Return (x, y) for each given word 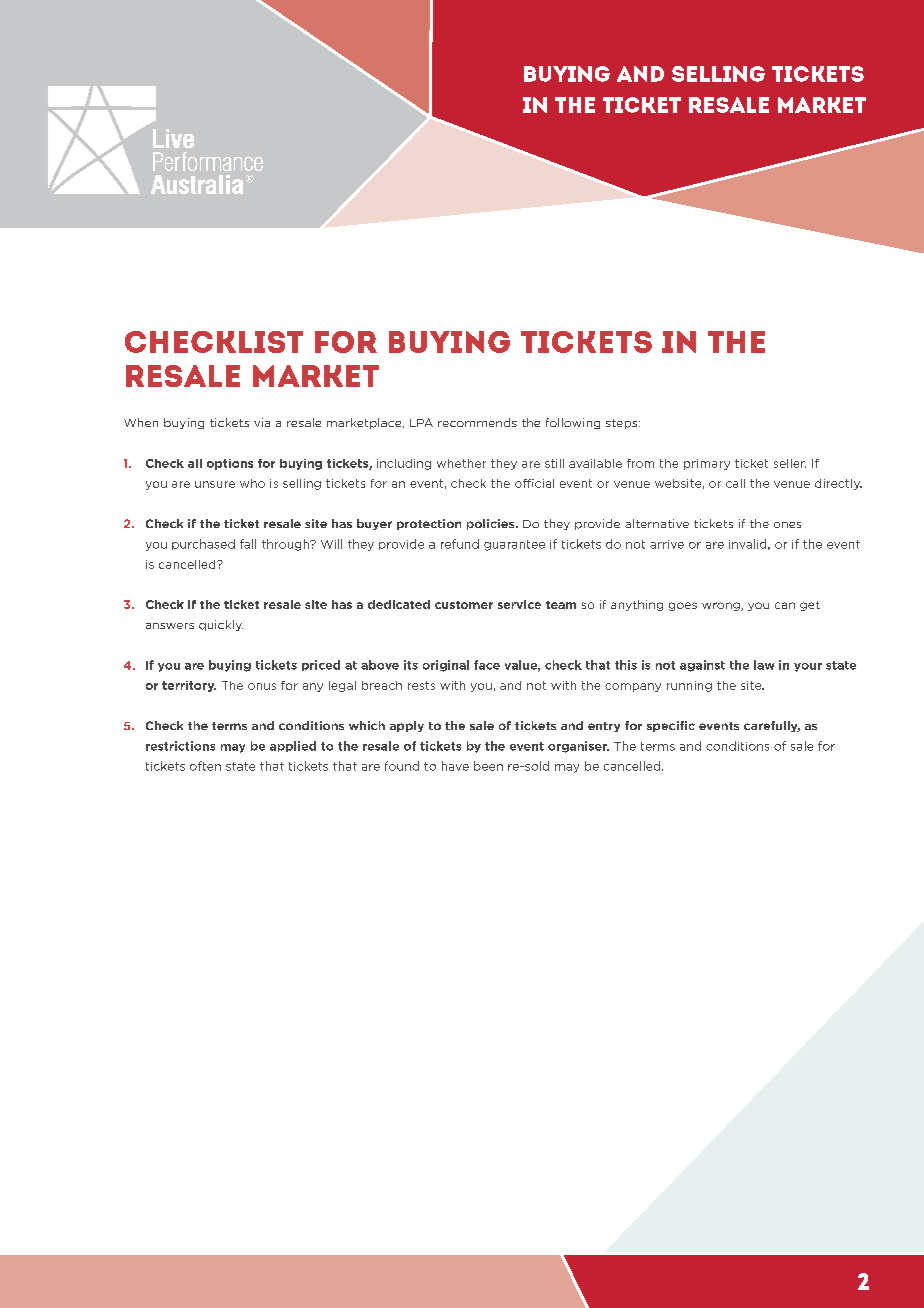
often (205, 766)
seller (790, 463)
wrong (722, 606)
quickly (221, 625)
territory (189, 686)
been (488, 766)
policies (492, 524)
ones (787, 525)
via (262, 422)
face (487, 665)
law (764, 665)
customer (464, 605)
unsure (215, 484)
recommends (477, 422)
